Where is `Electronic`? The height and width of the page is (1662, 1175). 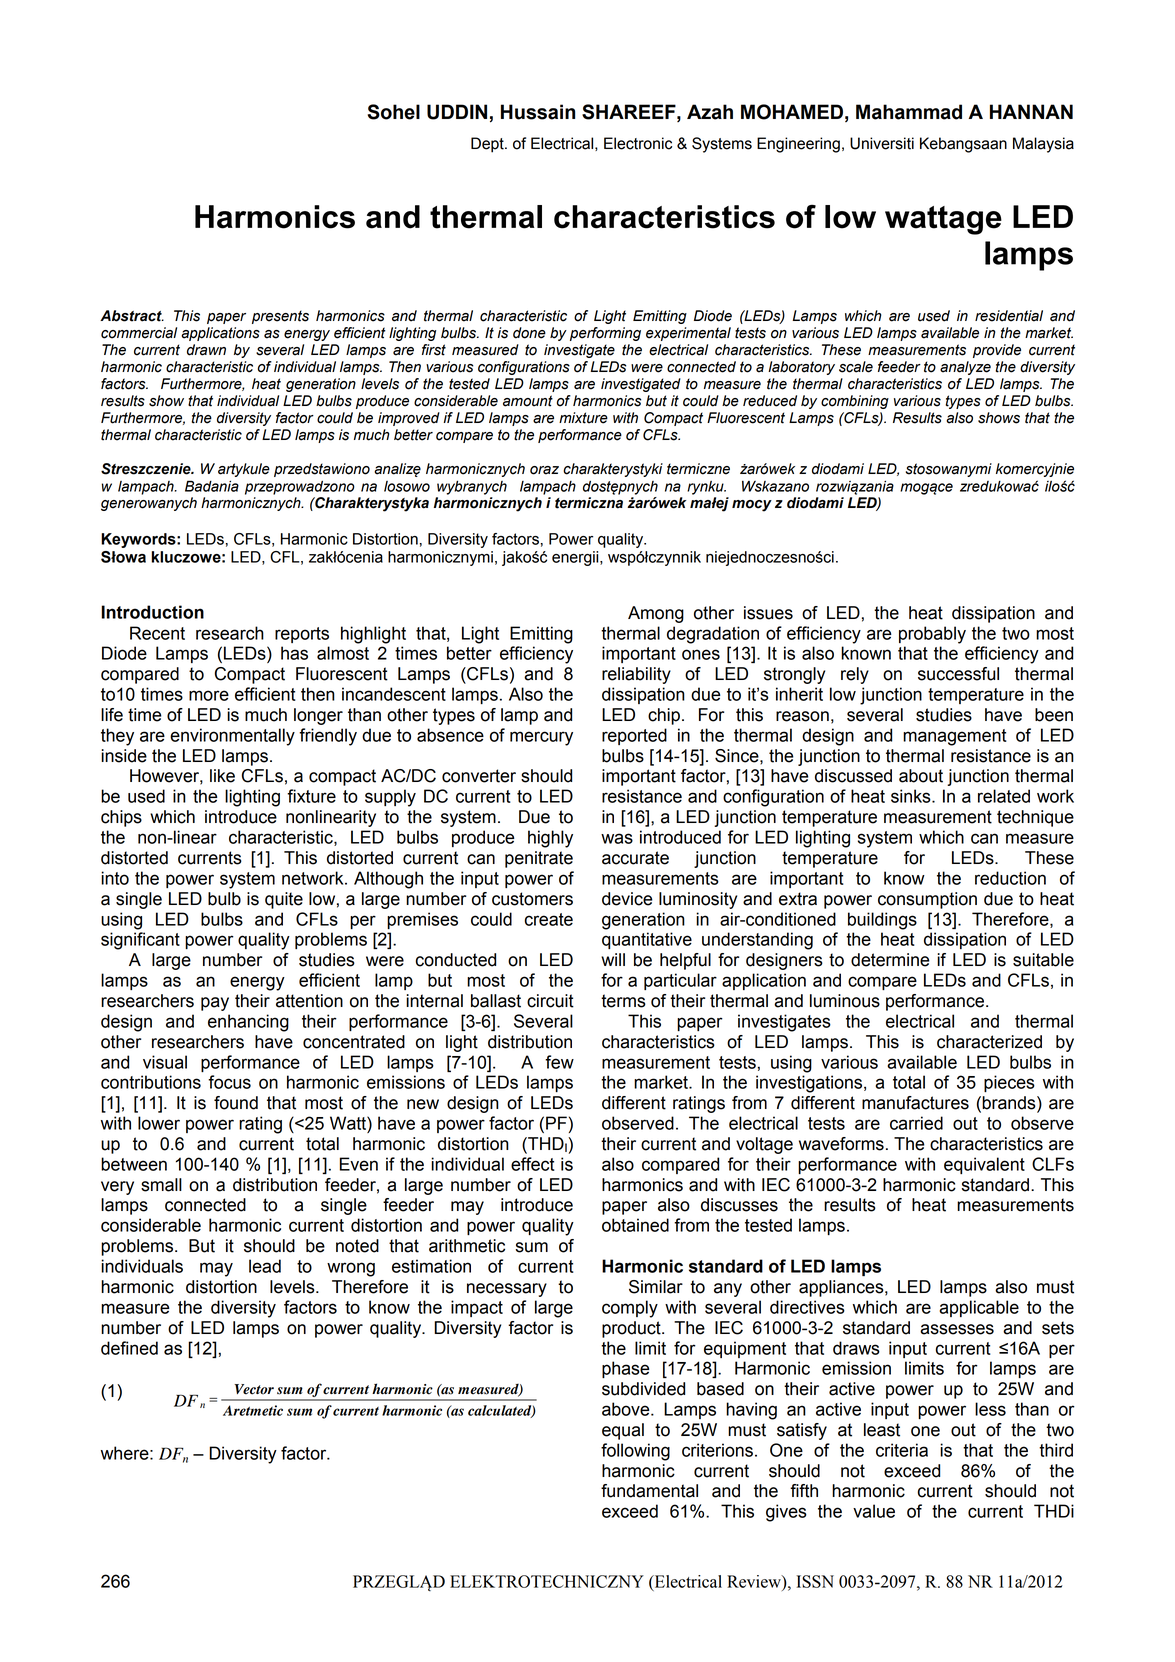 Electronic is located at coordinates (638, 143).
